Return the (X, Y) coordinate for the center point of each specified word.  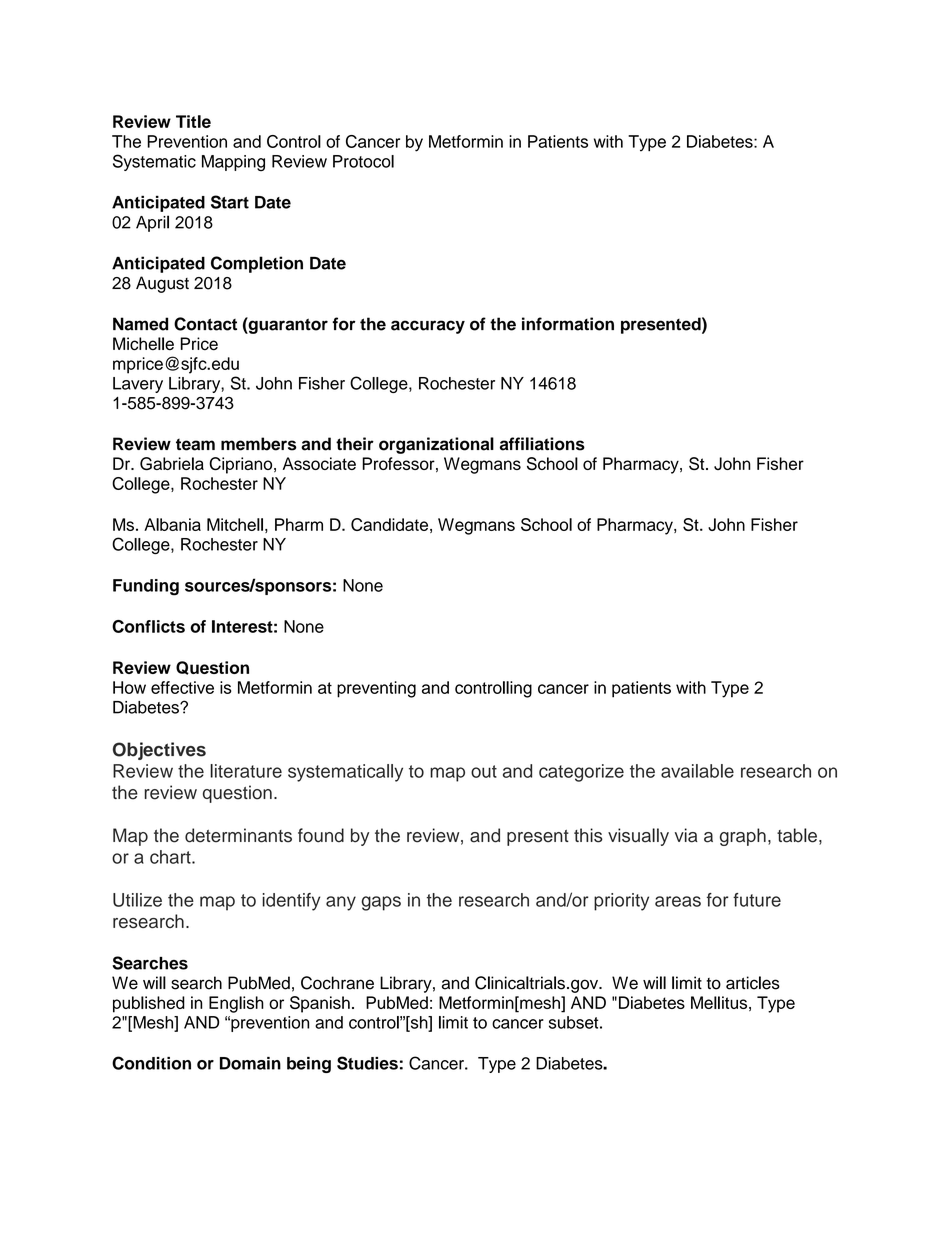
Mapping (233, 163)
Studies (367, 1063)
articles (753, 983)
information (568, 324)
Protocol (363, 161)
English (236, 1004)
